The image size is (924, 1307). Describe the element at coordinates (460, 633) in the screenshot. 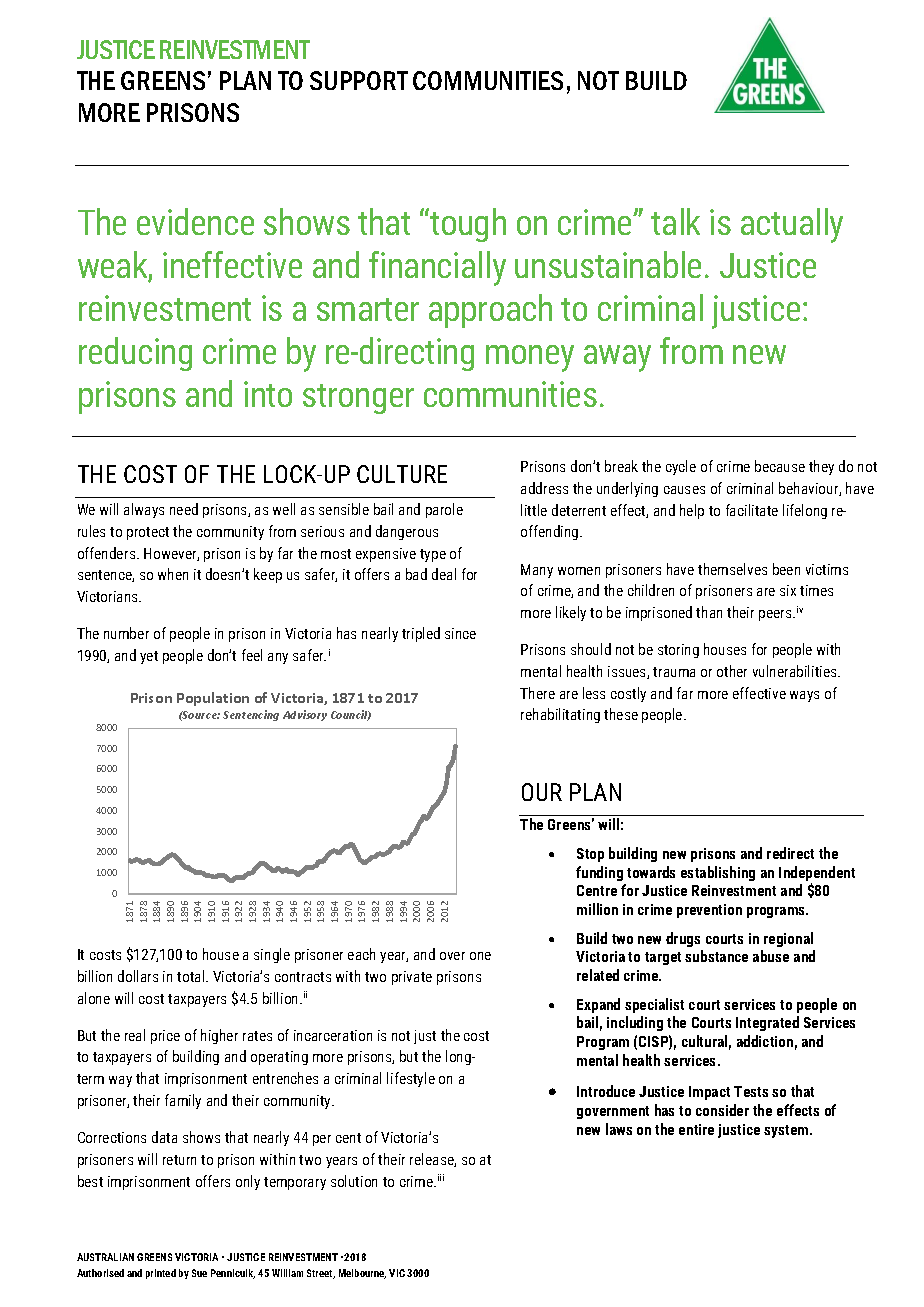

I see `since` at that location.
